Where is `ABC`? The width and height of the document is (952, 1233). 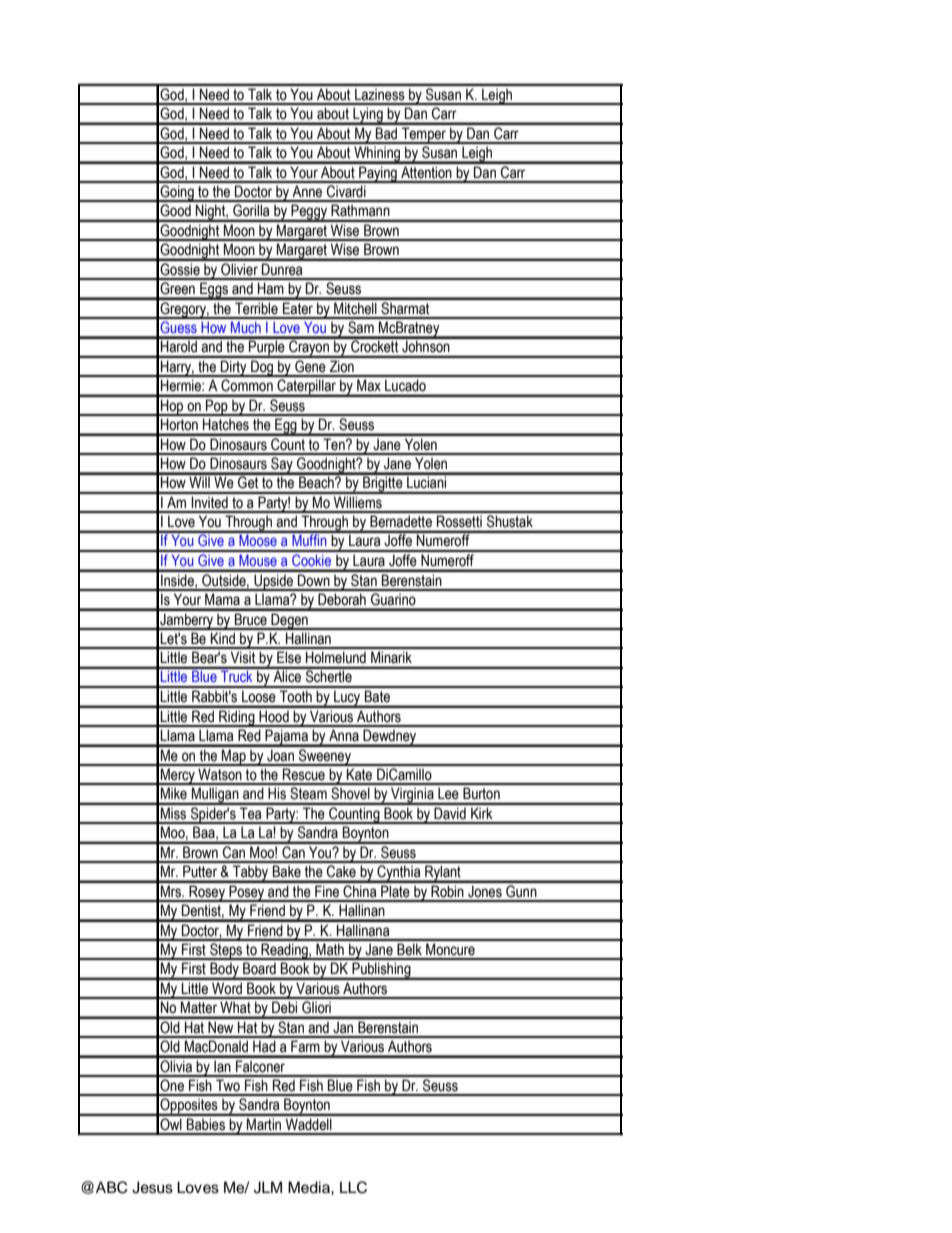 ABC is located at coordinates (112, 1187).
